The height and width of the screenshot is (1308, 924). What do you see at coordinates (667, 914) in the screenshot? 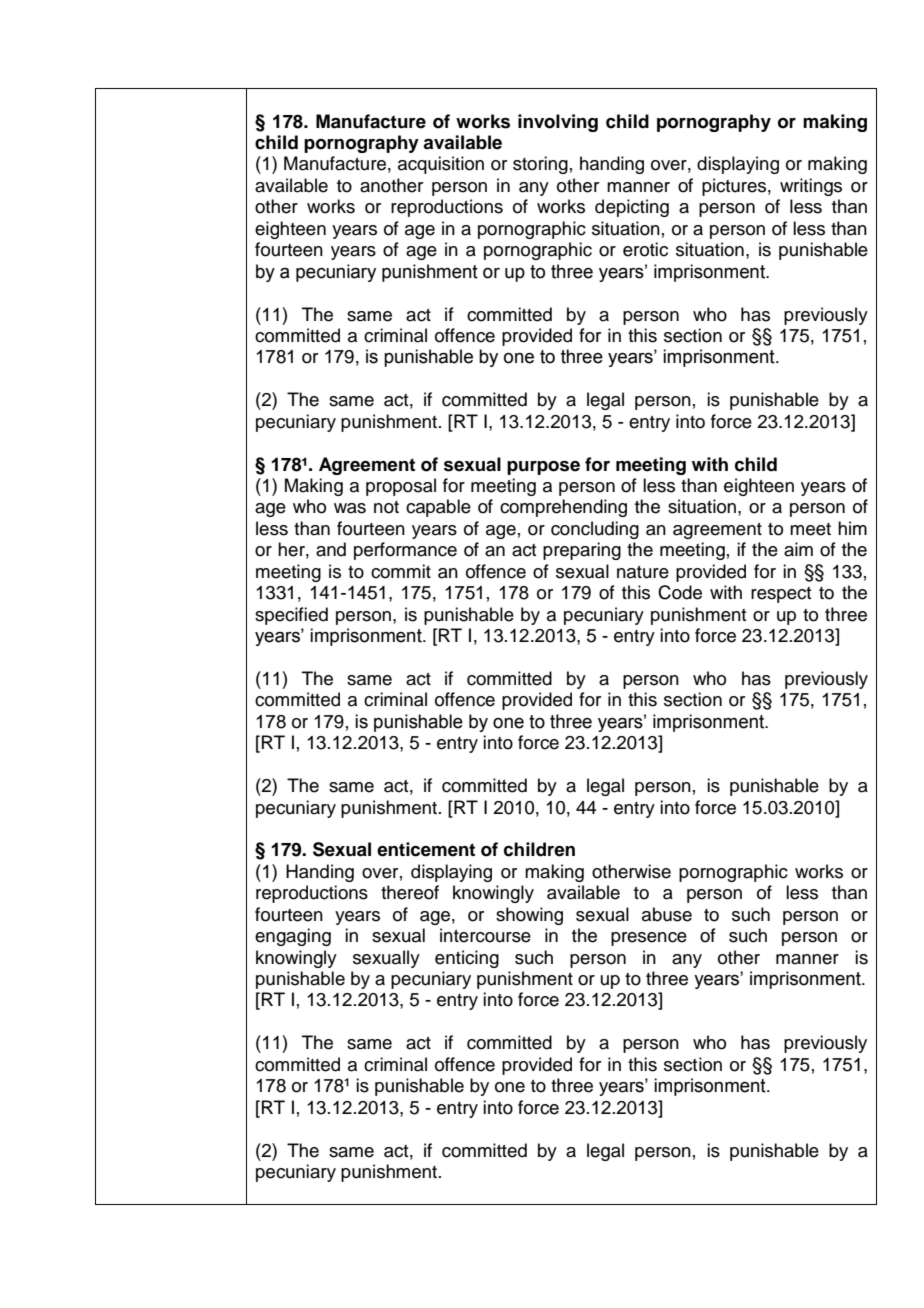
I see `abuse` at bounding box center [667, 914].
